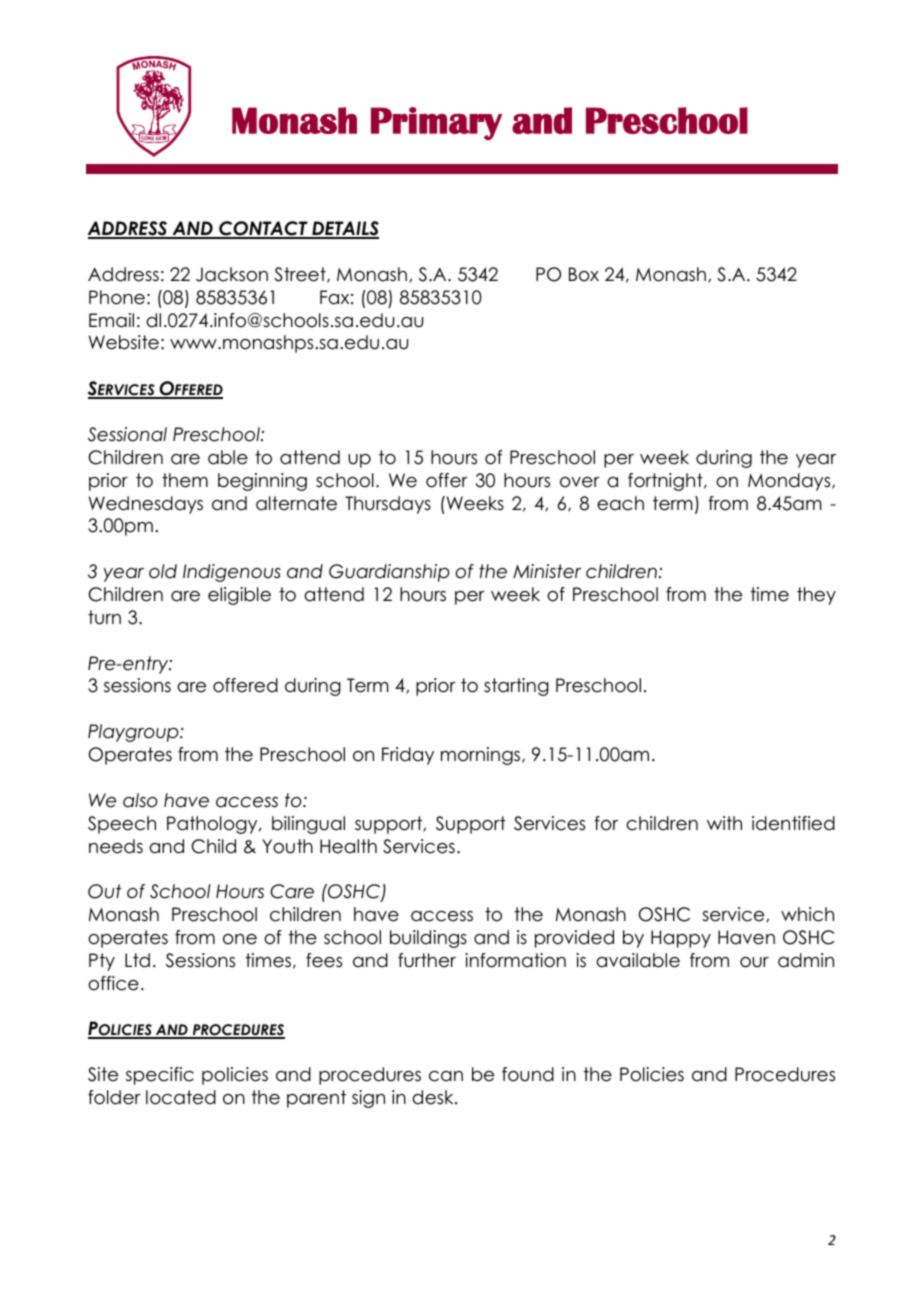  I want to click on CONTACT, so click(263, 229).
